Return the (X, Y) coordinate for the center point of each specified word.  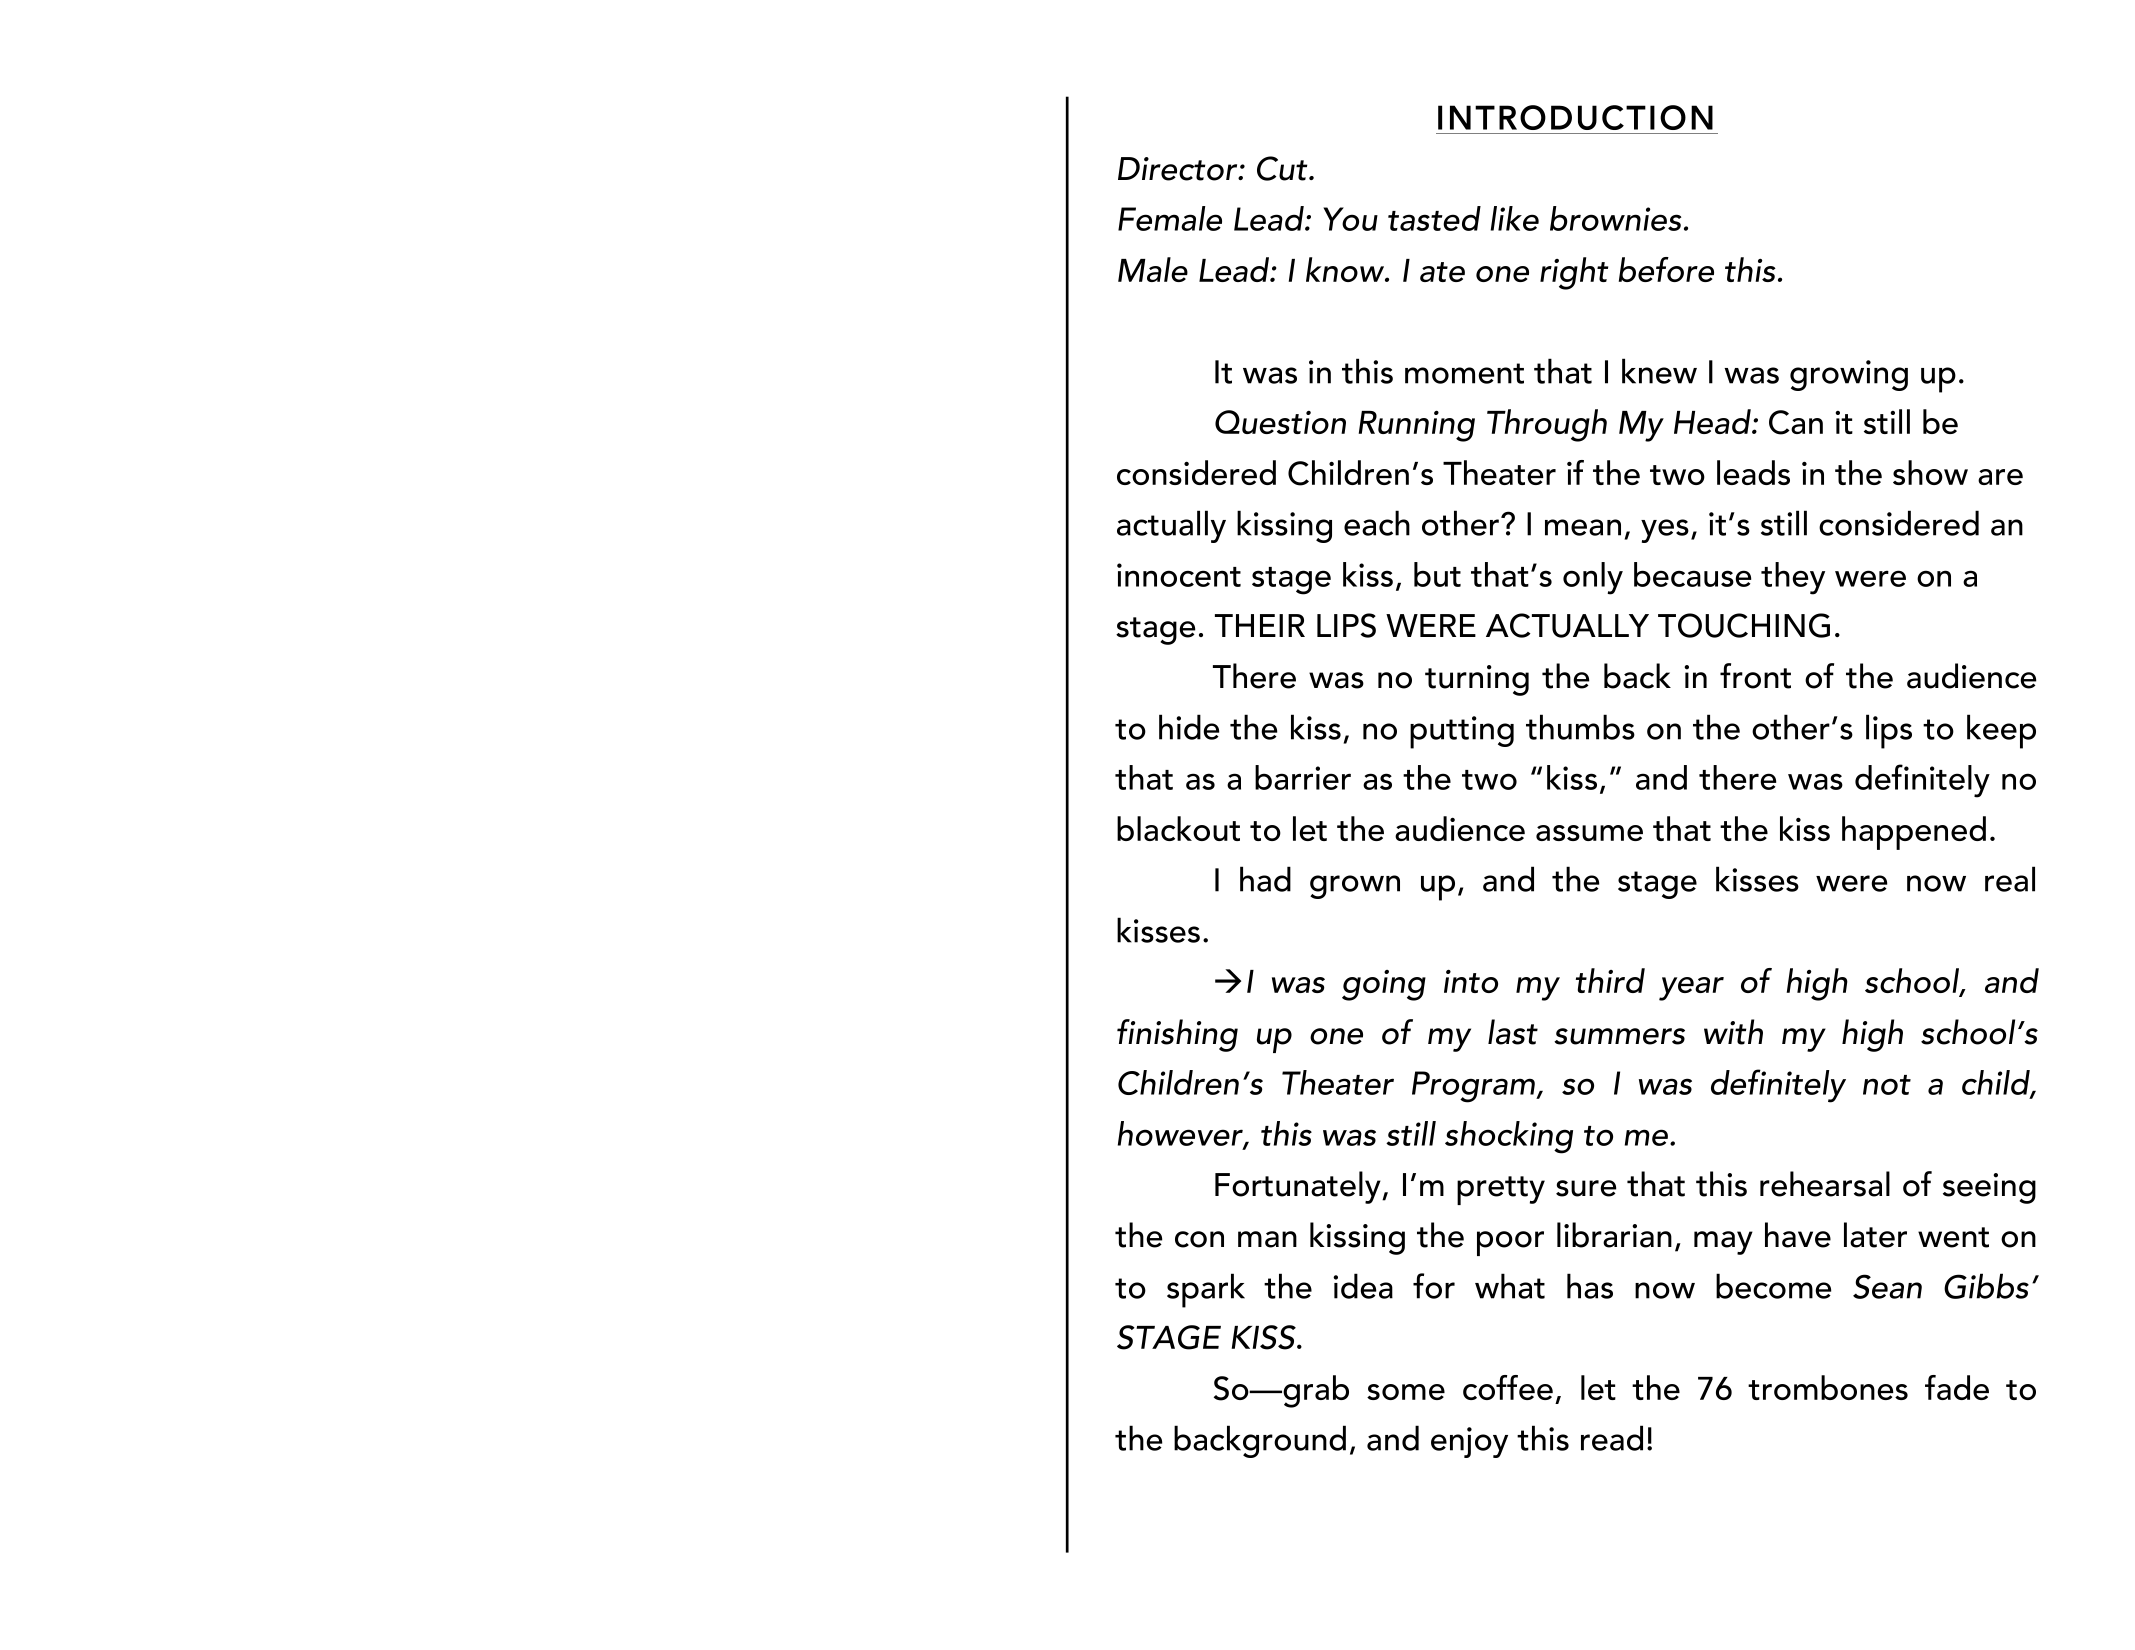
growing (1849, 375)
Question (1280, 422)
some (1406, 1392)
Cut (1283, 168)
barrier (1303, 777)
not (1887, 1085)
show (1930, 472)
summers (1619, 1036)
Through (1547, 425)
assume (1589, 833)
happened (1914, 833)
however (1181, 1134)
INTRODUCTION (1575, 117)
